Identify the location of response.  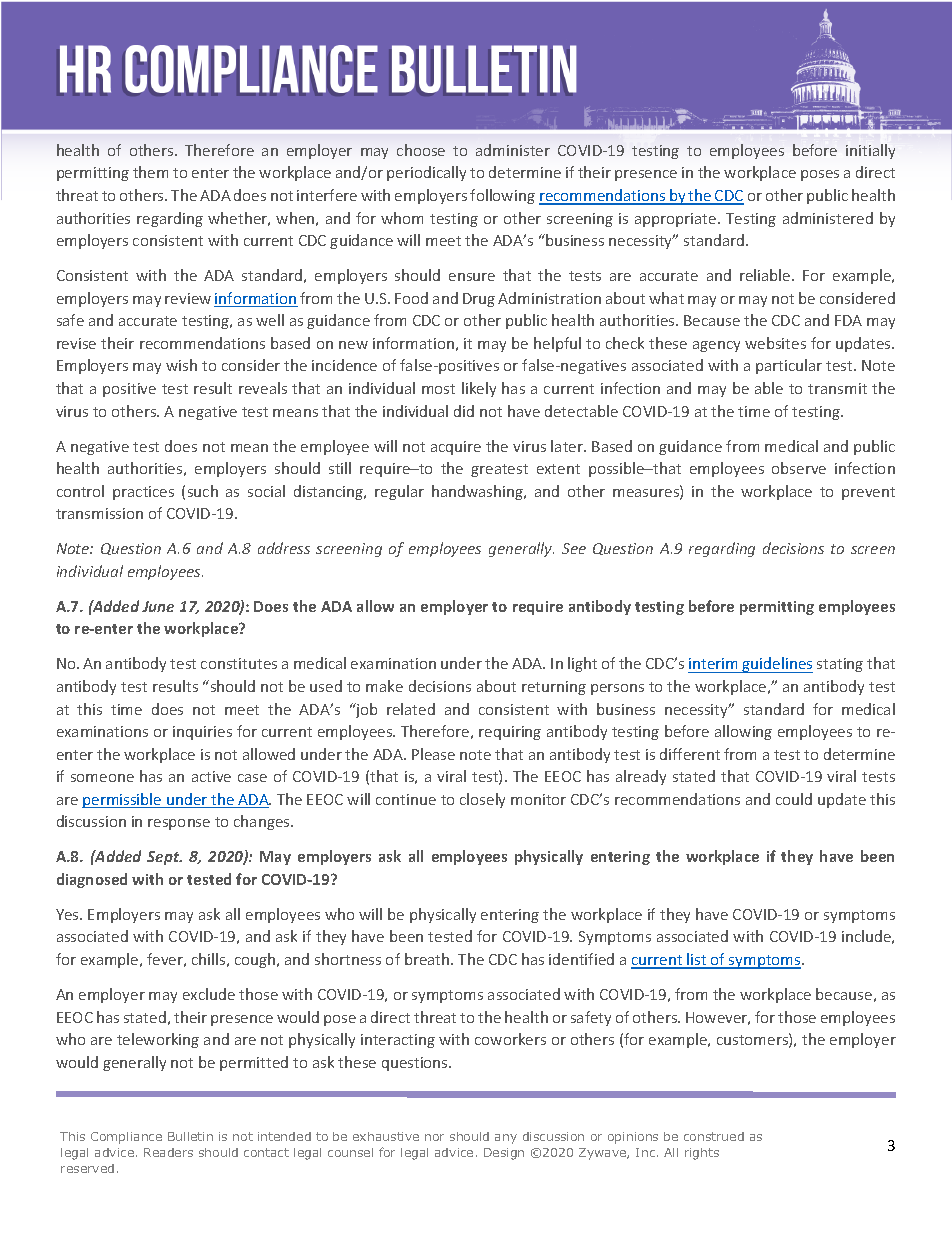
(179, 824).
